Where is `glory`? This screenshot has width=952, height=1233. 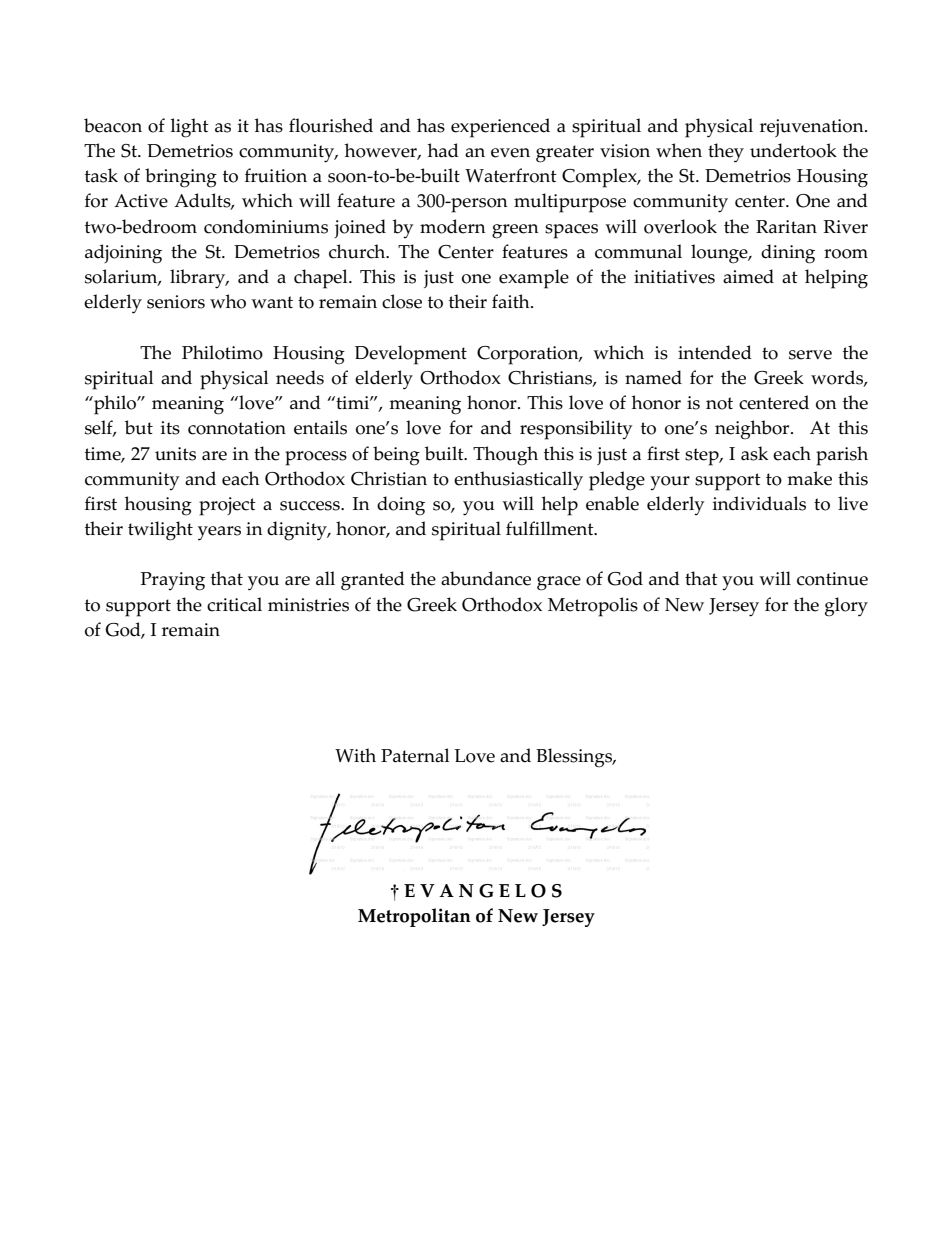 glory is located at coordinates (846, 607).
